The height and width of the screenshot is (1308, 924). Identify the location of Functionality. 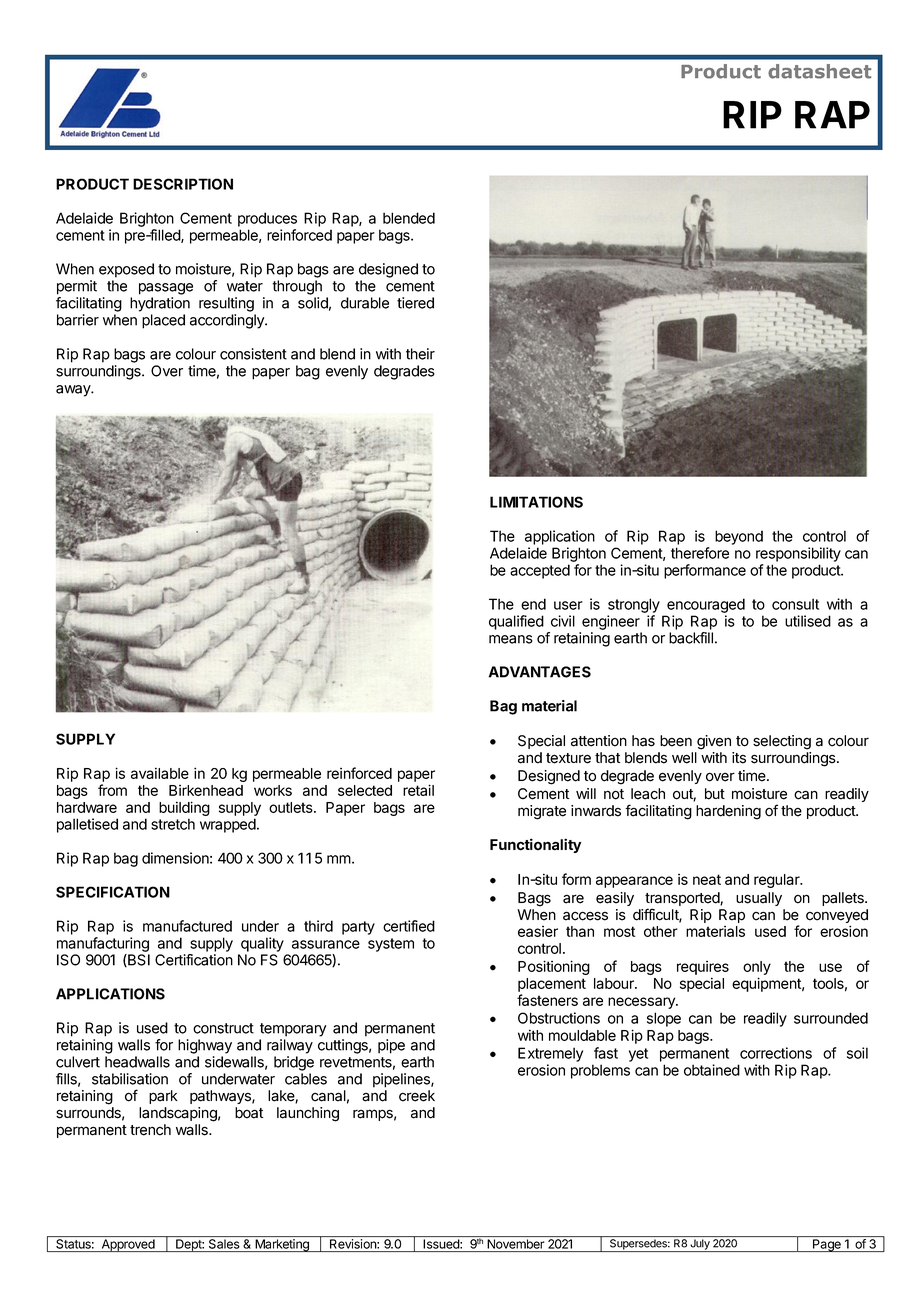
(535, 845).
